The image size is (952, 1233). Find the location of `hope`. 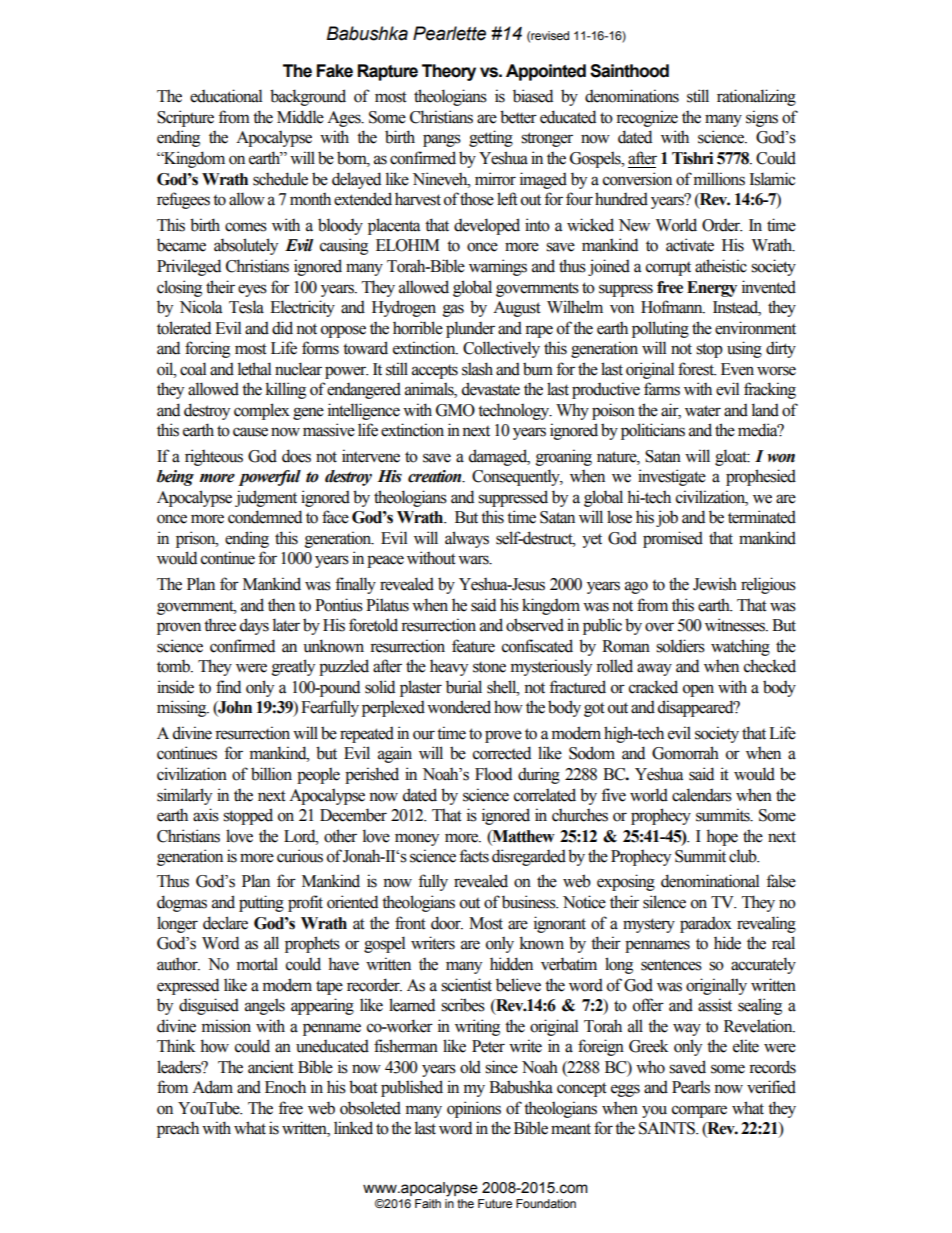

hope is located at coordinates (722, 837).
